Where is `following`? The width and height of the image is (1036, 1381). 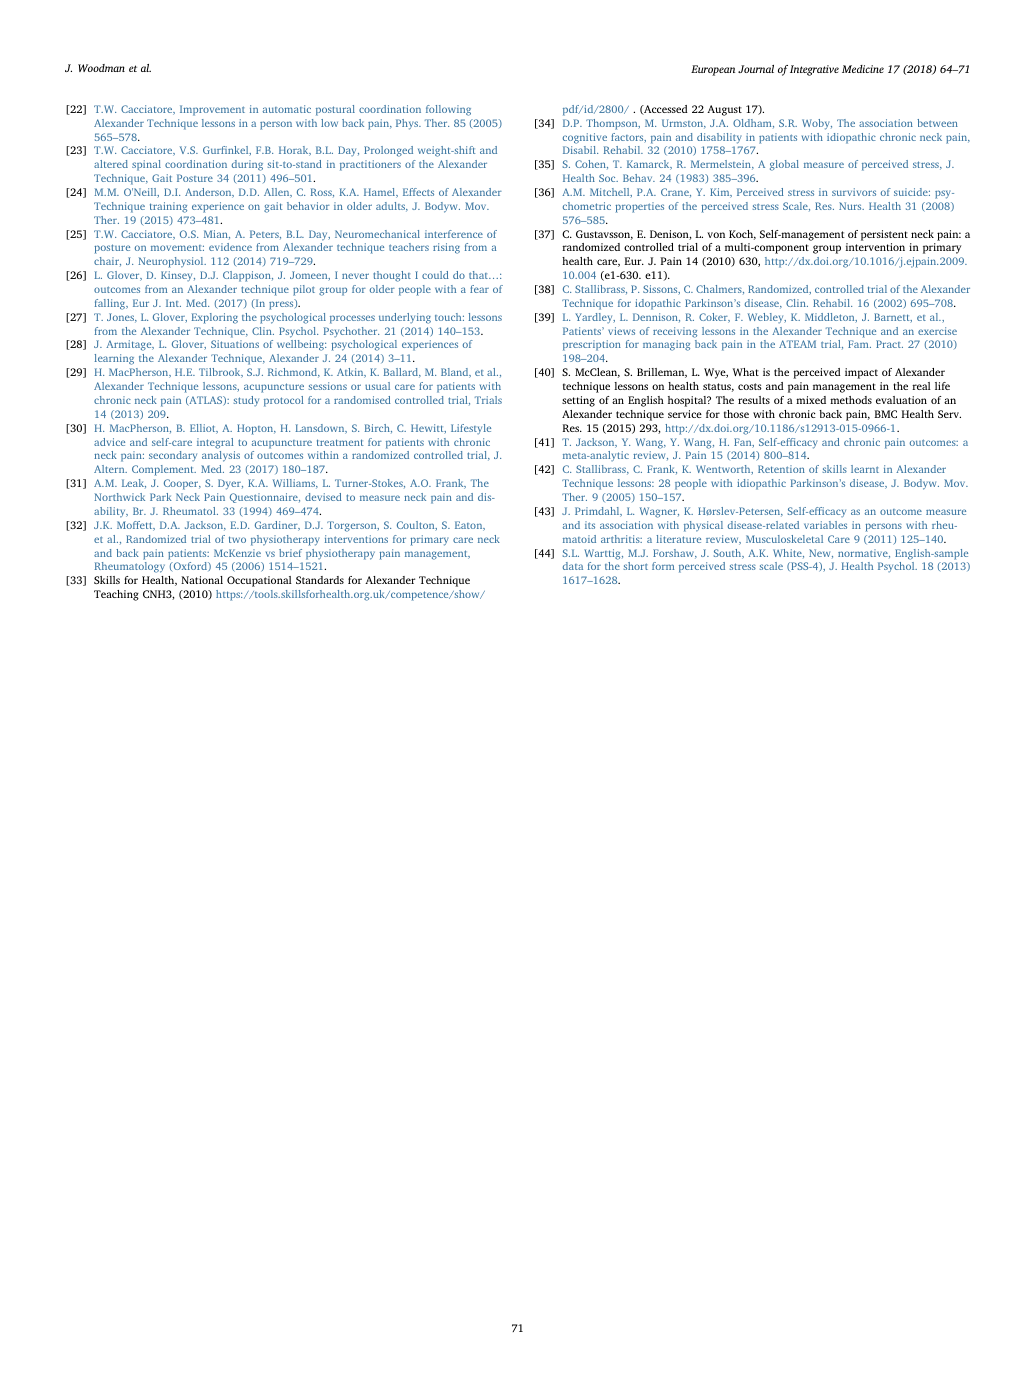
following is located at coordinates (448, 110).
